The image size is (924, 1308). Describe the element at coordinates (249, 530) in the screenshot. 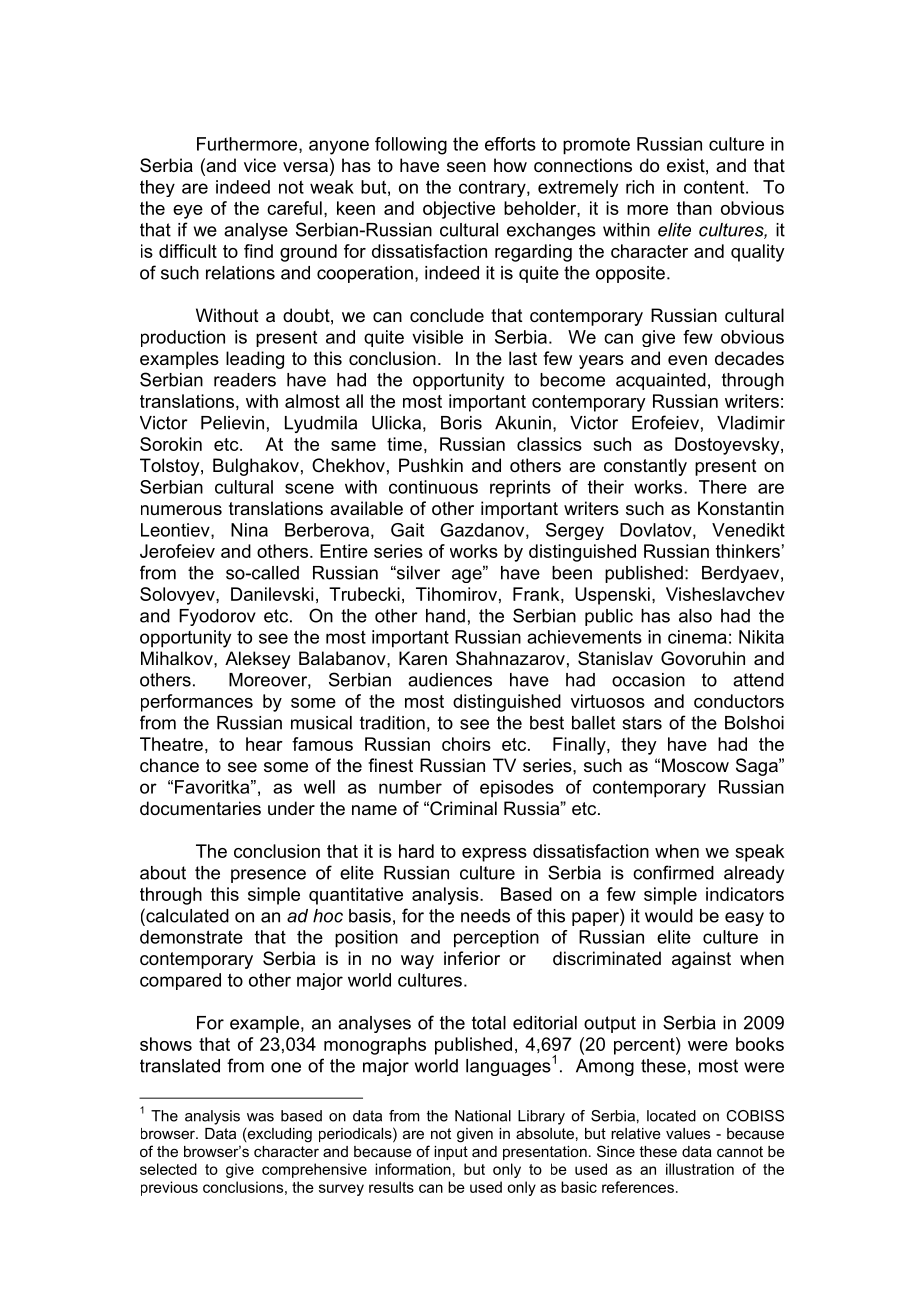

I see `Nina` at that location.
